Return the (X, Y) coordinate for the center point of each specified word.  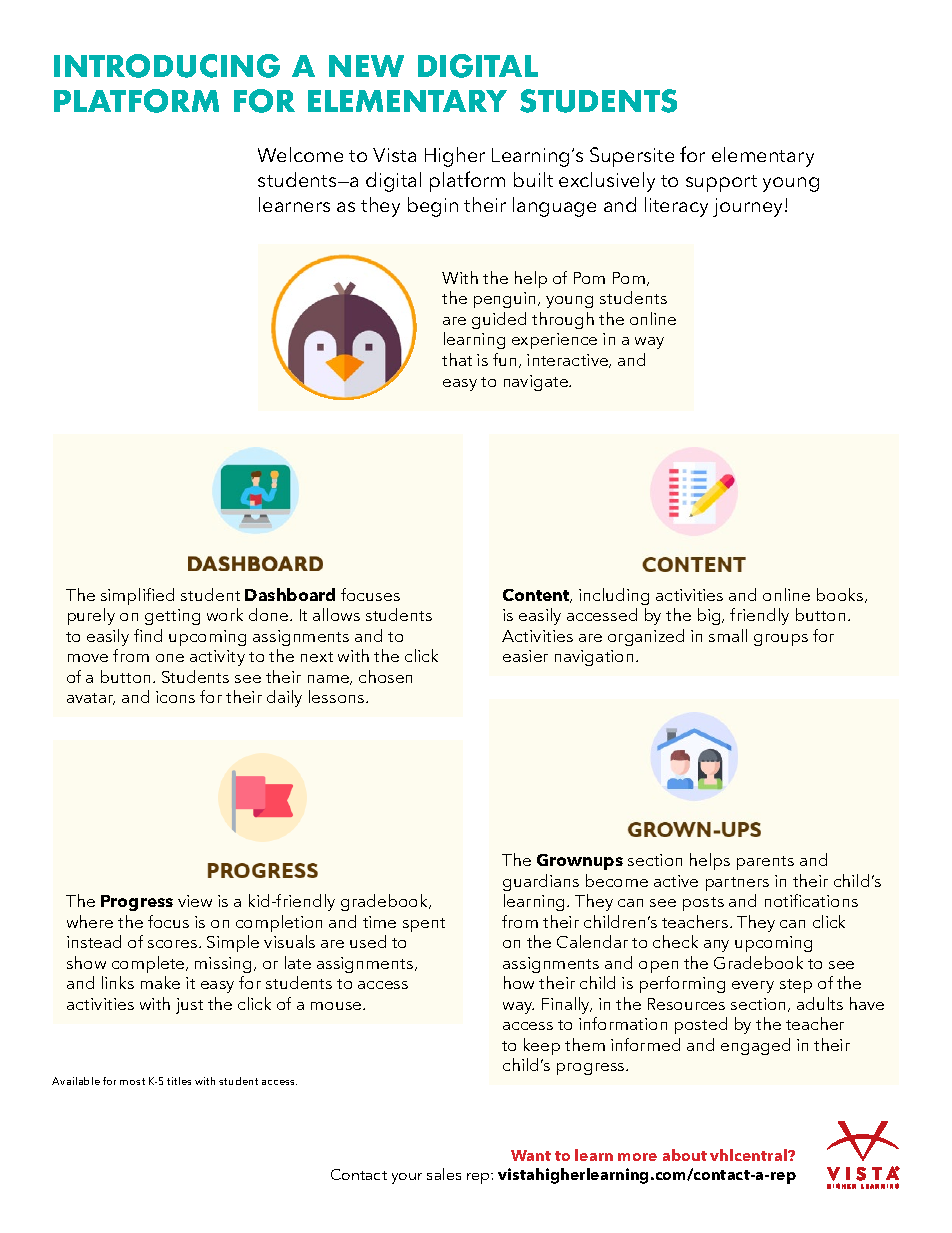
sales (444, 1174)
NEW (366, 66)
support (721, 183)
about (685, 1155)
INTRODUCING (167, 66)
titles (179, 1081)
